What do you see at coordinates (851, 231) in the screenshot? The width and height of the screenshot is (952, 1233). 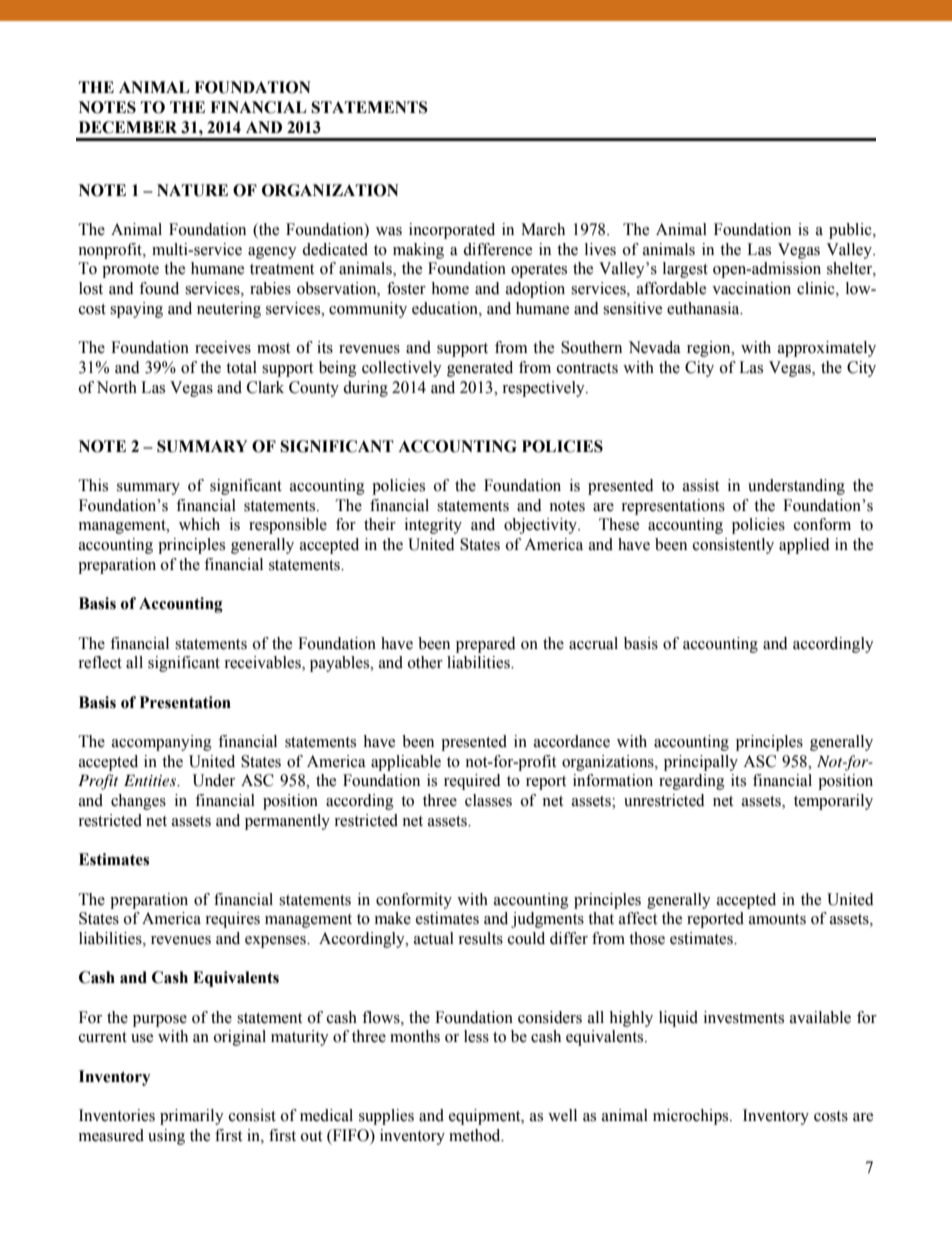 I see `public` at bounding box center [851, 231].
